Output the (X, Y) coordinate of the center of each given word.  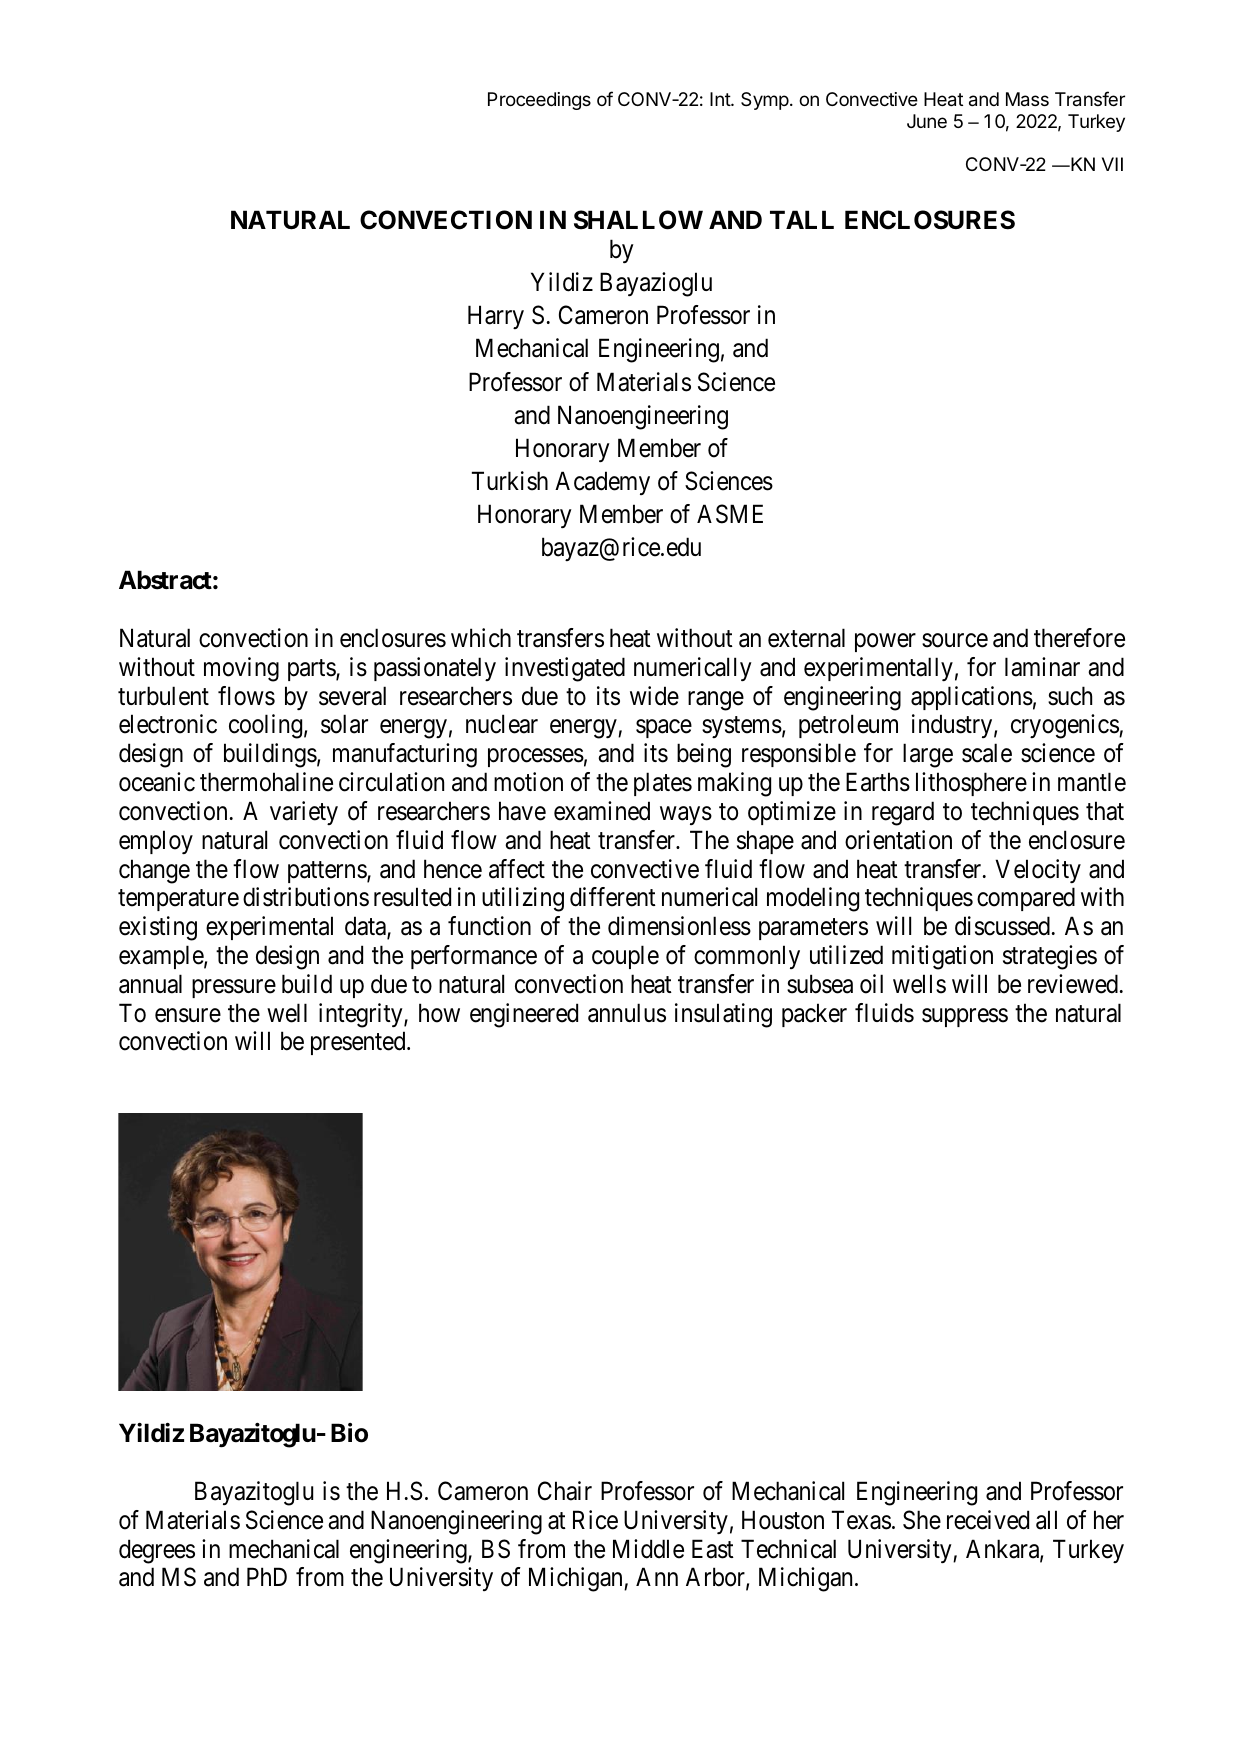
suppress (965, 1017)
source (955, 640)
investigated (565, 669)
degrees (157, 1551)
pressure (234, 988)
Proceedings (539, 101)
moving (241, 669)
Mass (1027, 99)
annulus (627, 1013)
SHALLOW (638, 220)
